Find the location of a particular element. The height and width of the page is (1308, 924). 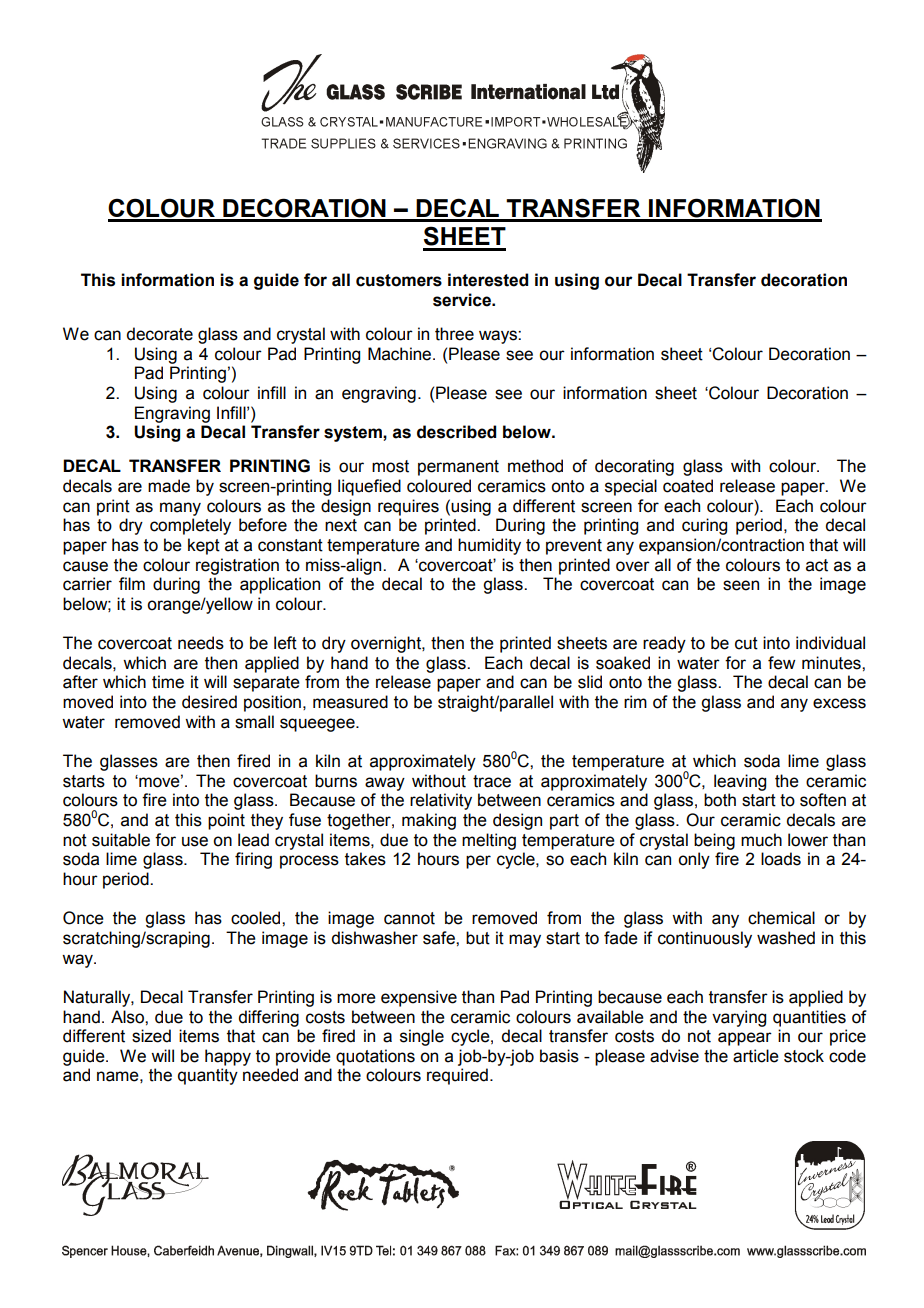

kept is located at coordinates (204, 546).
